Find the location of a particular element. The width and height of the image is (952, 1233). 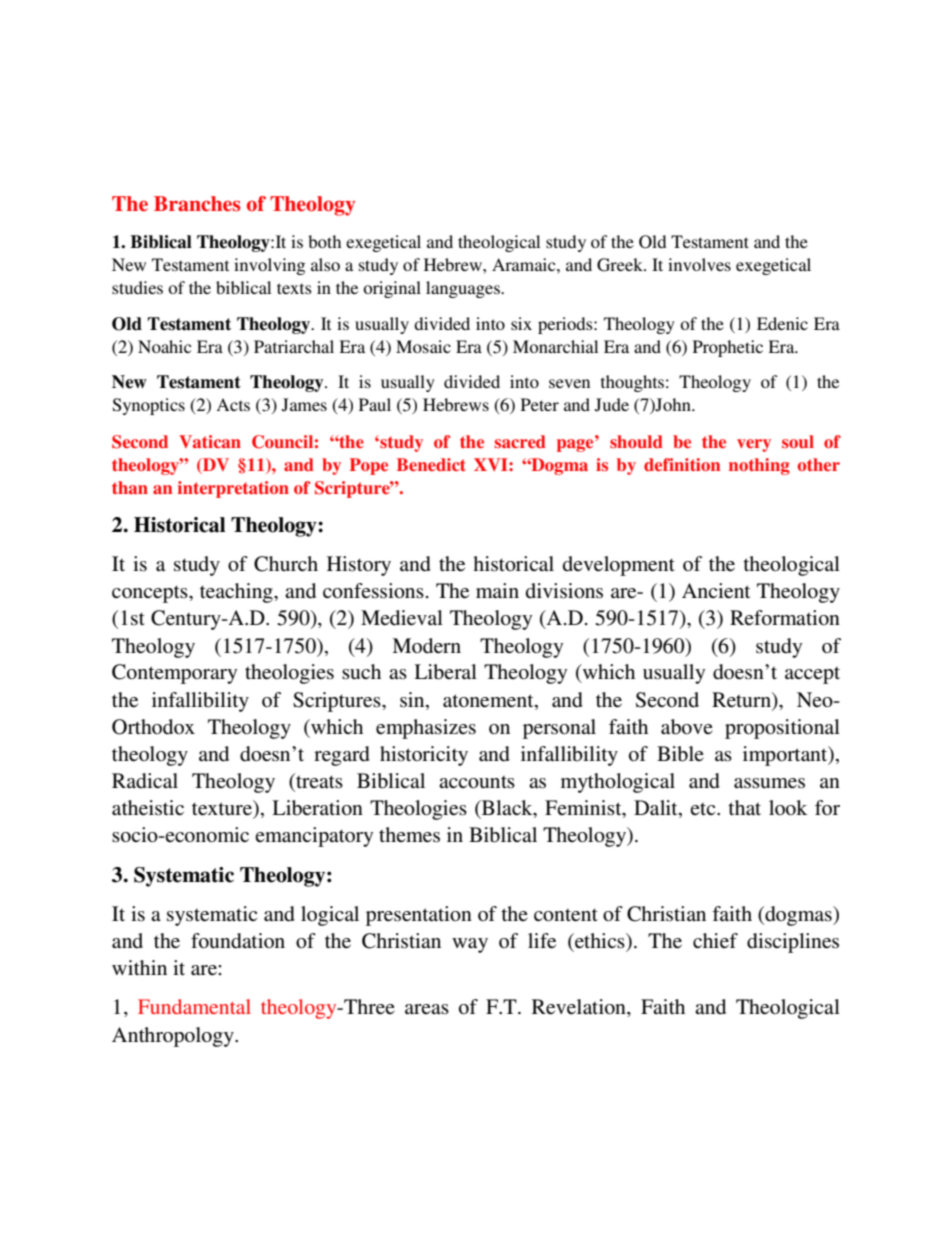

interpretation is located at coordinates (233, 489).
